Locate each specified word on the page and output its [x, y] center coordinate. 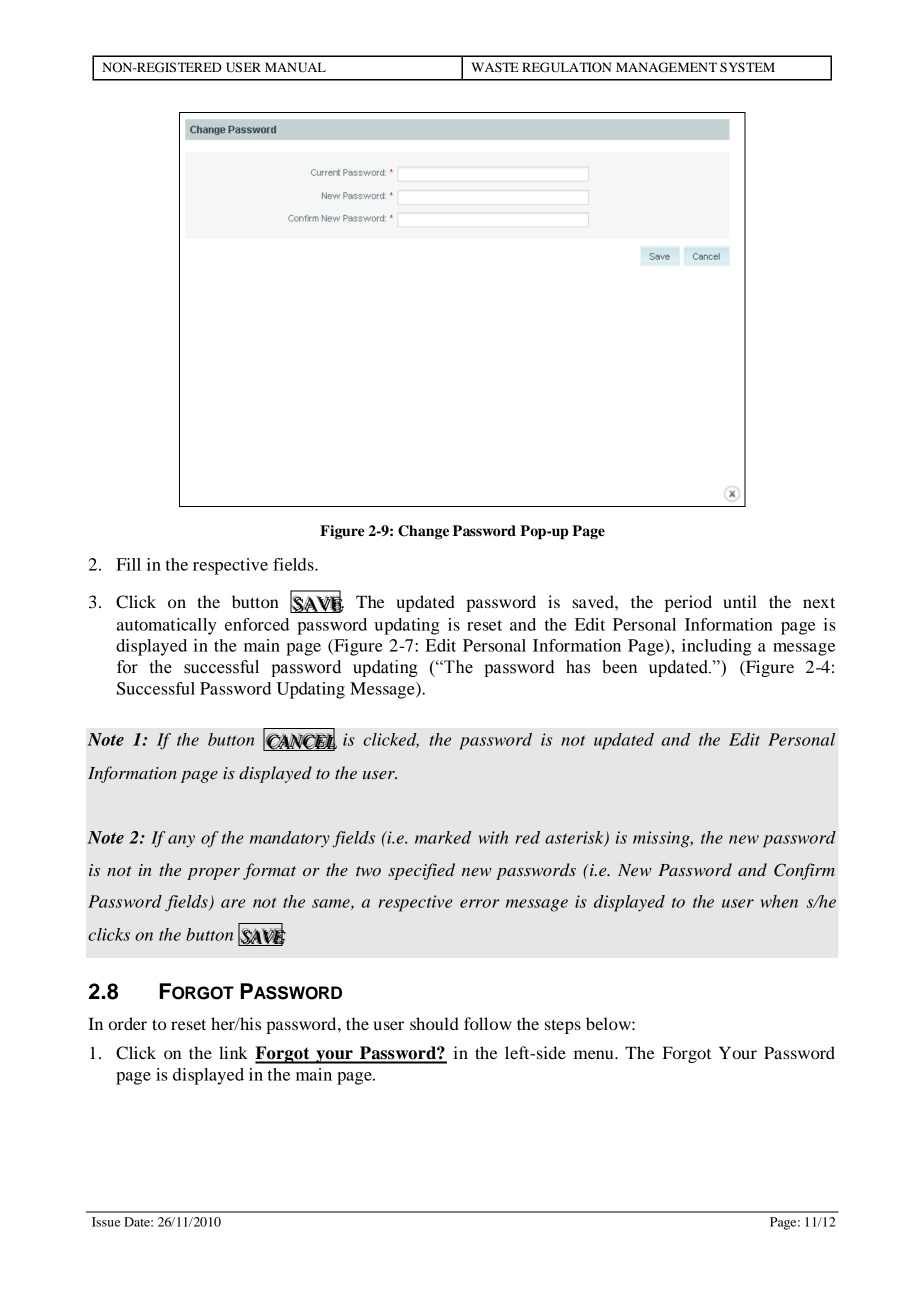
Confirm [804, 871]
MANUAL [295, 67]
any [181, 841]
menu [595, 1054]
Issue [106, 1222]
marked [443, 837]
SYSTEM [747, 67]
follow [488, 1023]
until [740, 601]
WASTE [495, 67]
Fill [128, 564]
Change [423, 532]
